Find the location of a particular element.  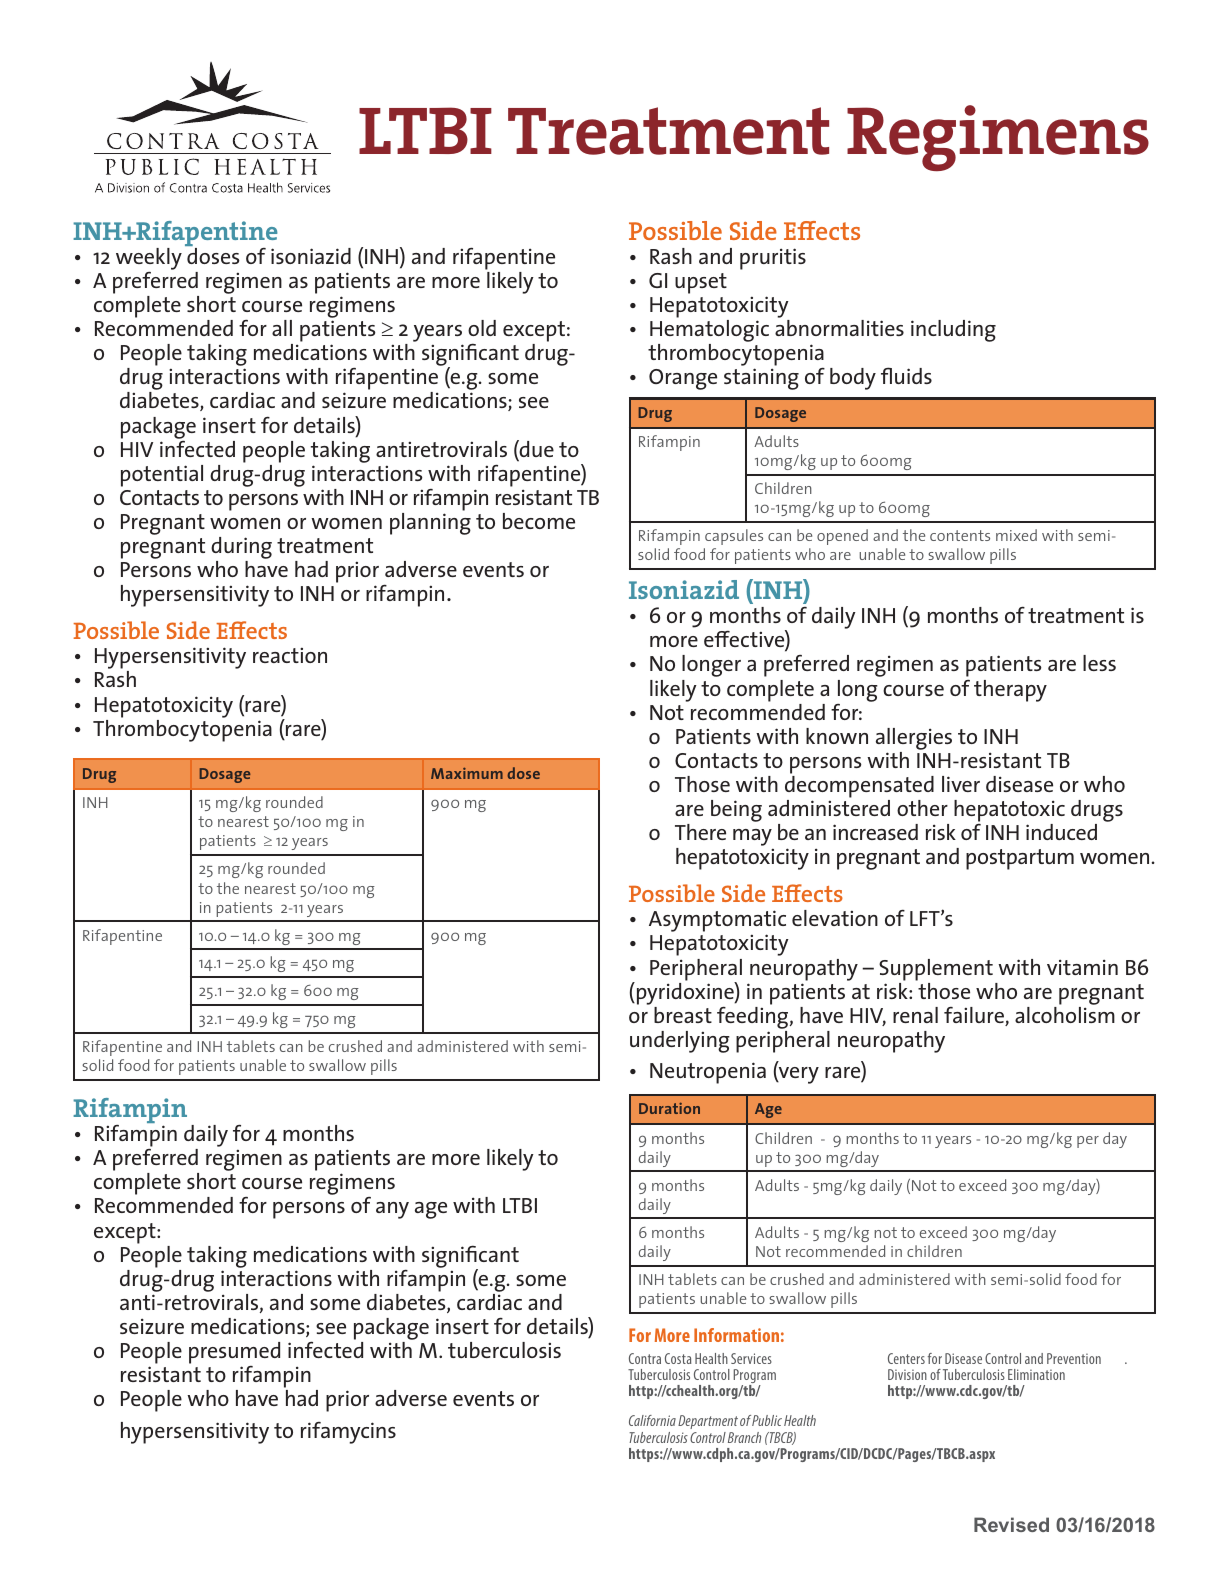

therapy is located at coordinates (1010, 691).
